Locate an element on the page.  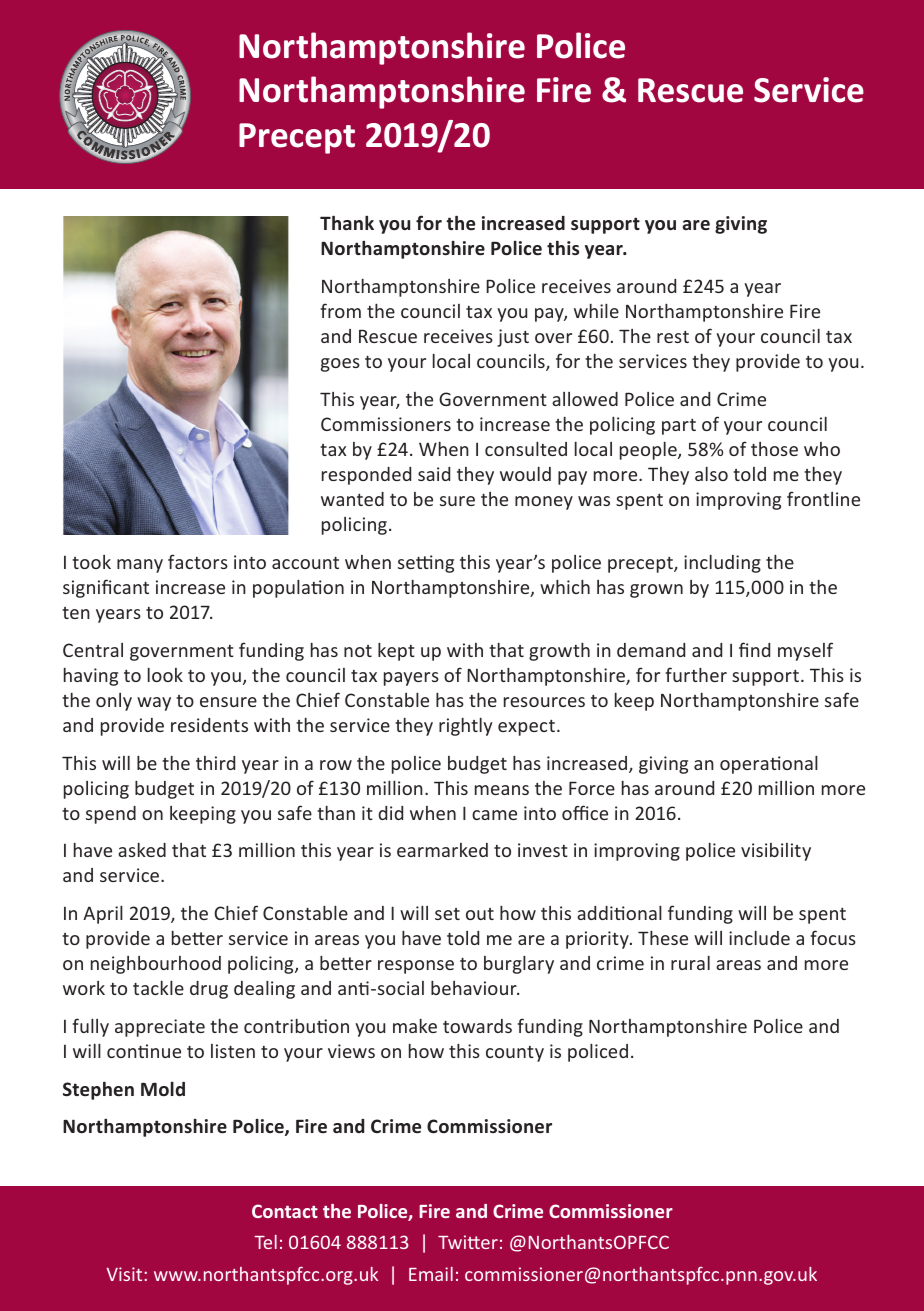
appreciate is located at coordinates (160, 1028).
